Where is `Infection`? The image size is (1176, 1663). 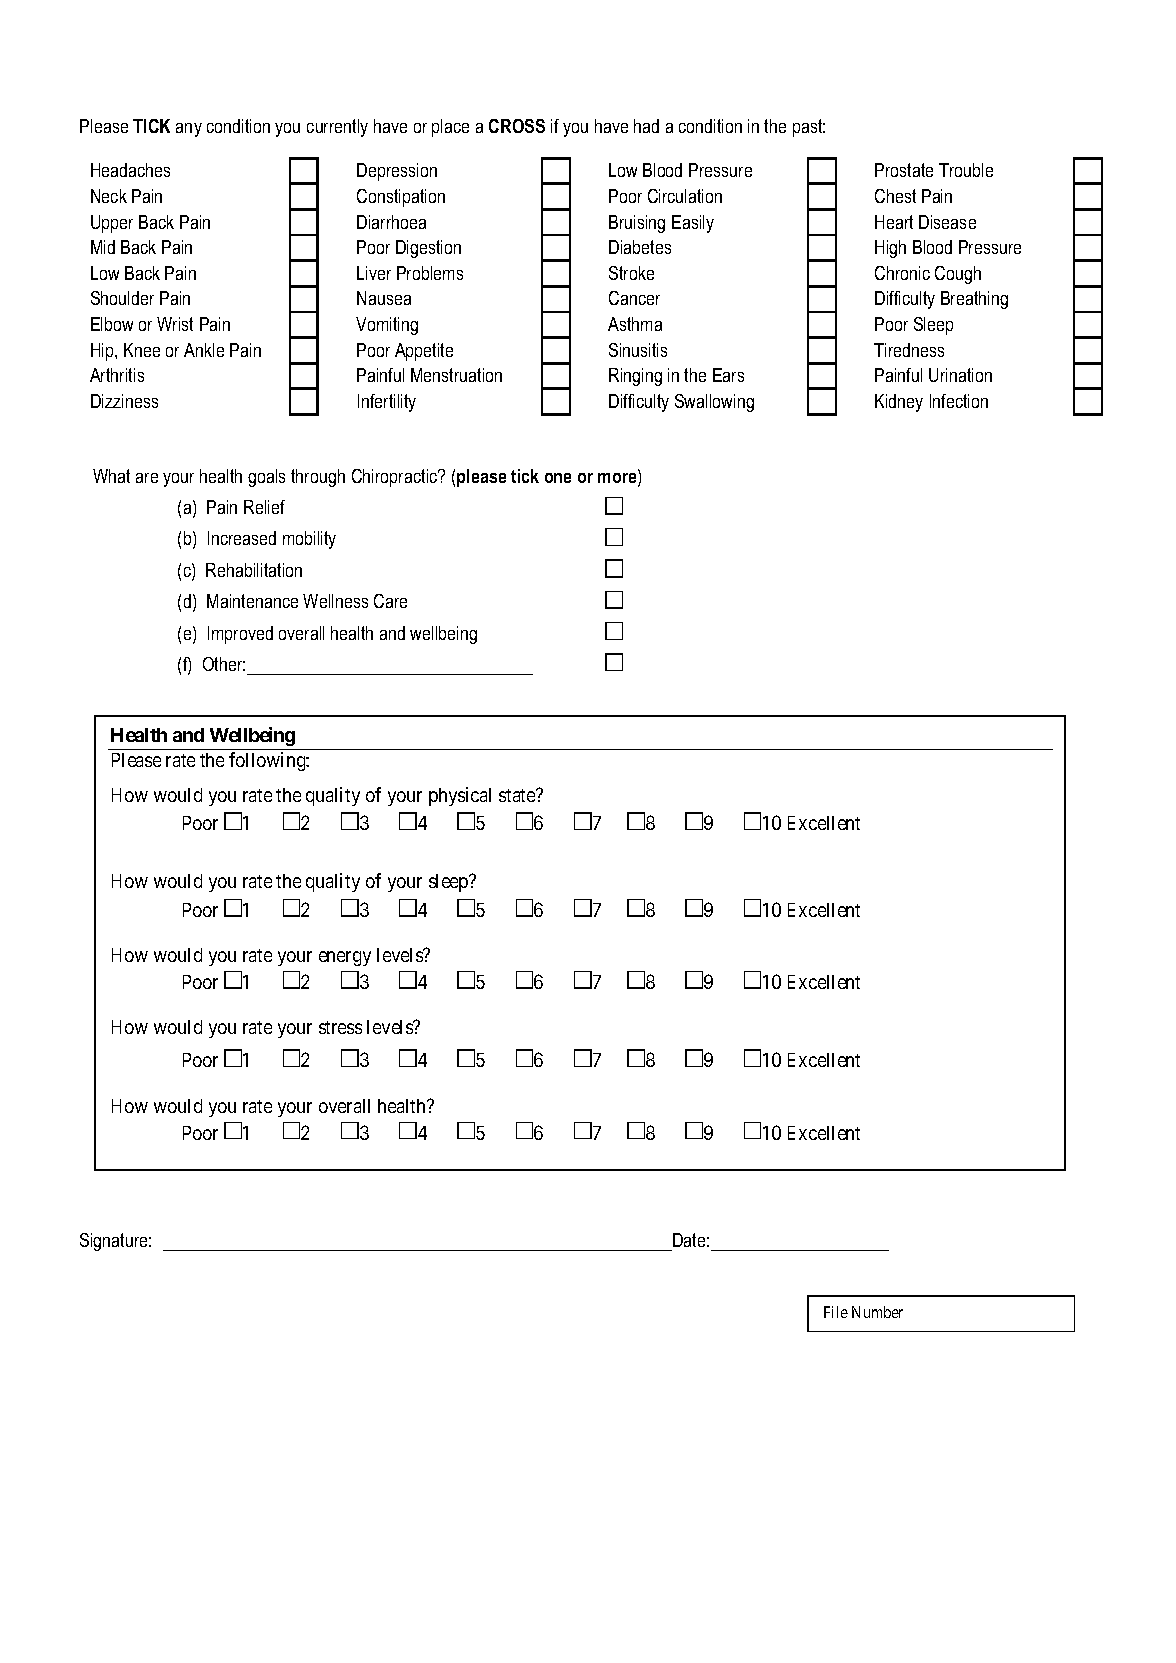
Infection is located at coordinates (959, 401).
